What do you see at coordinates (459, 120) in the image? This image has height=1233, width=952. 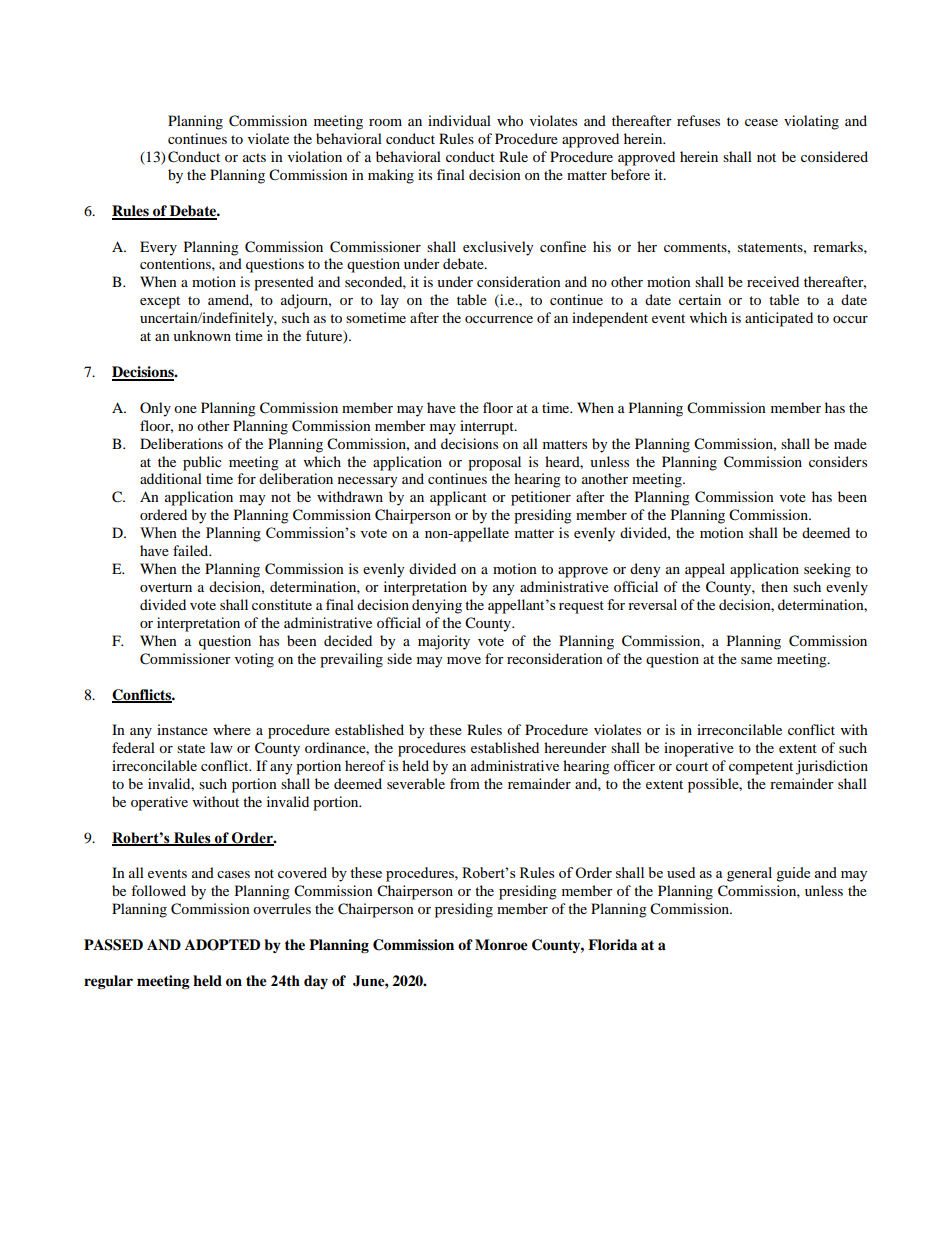 I see `individual` at bounding box center [459, 120].
